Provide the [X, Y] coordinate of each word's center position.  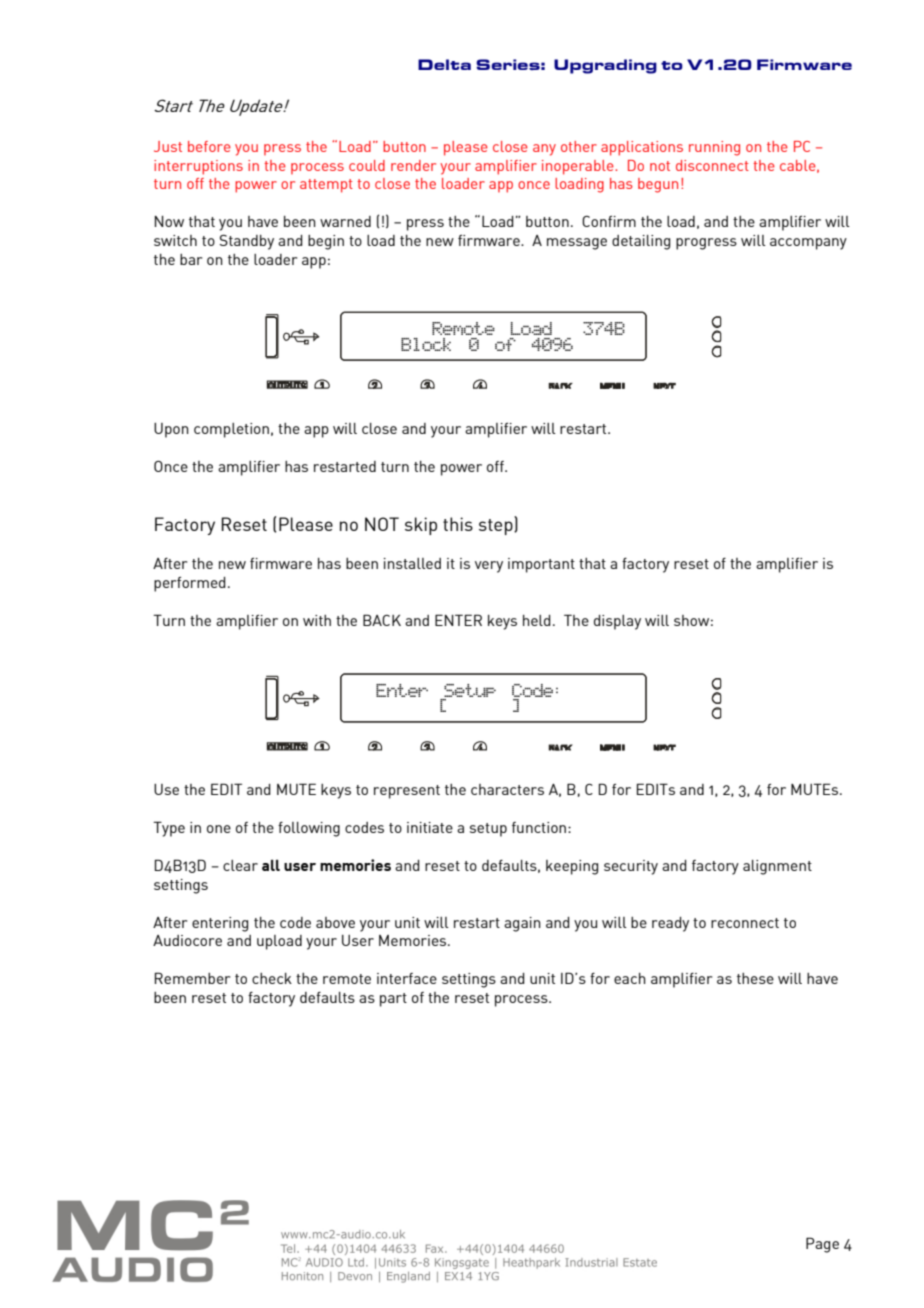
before [209, 146]
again [522, 924]
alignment [777, 867]
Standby [246, 242]
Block [426, 344]
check [272, 978]
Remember [192, 978]
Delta [444, 64]
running [714, 148]
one [219, 829]
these [755, 978]
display [617, 622]
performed [190, 584]
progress [706, 244]
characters [507, 789]
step [497, 527]
